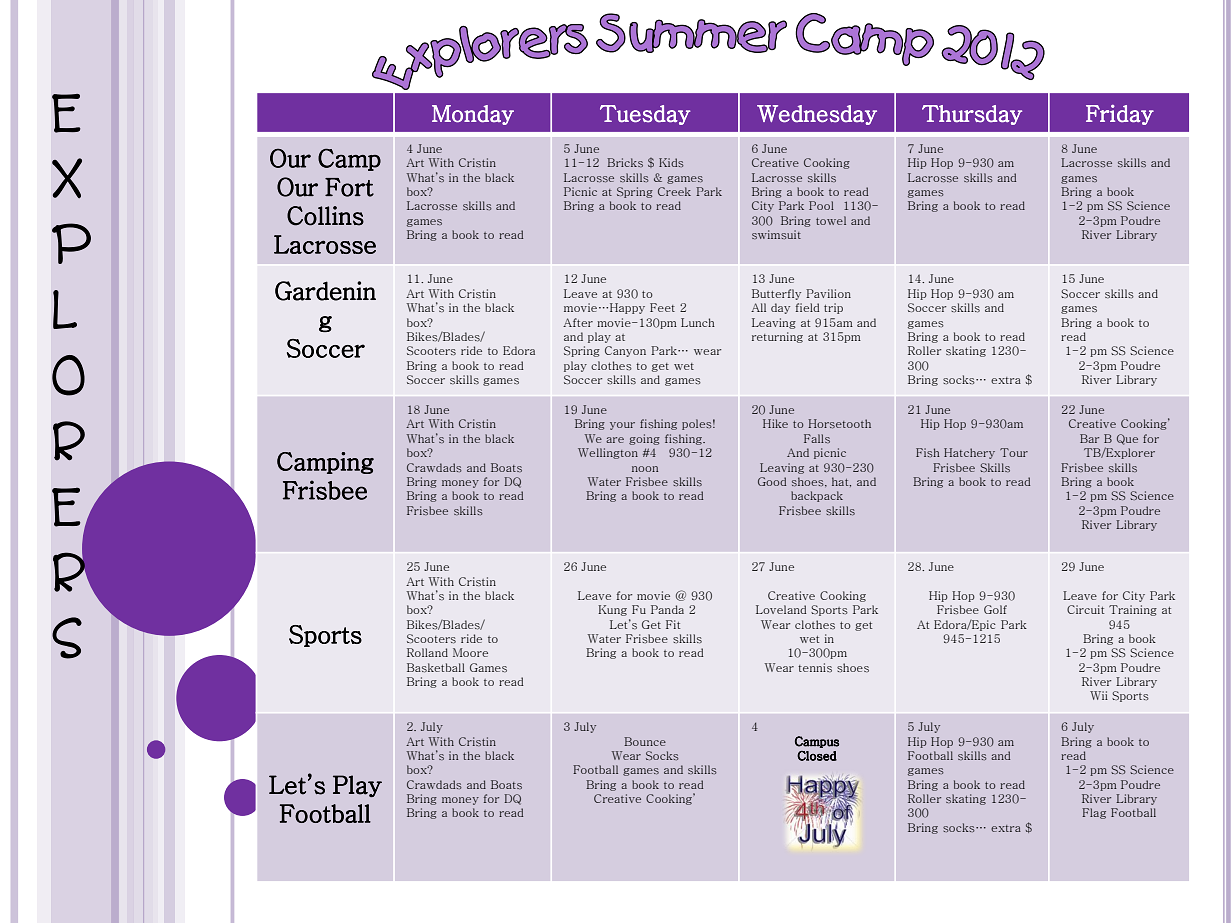 This document has width=1231, height=923. What do you see at coordinates (473, 115) in the document?
I see `Monday` at bounding box center [473, 115].
